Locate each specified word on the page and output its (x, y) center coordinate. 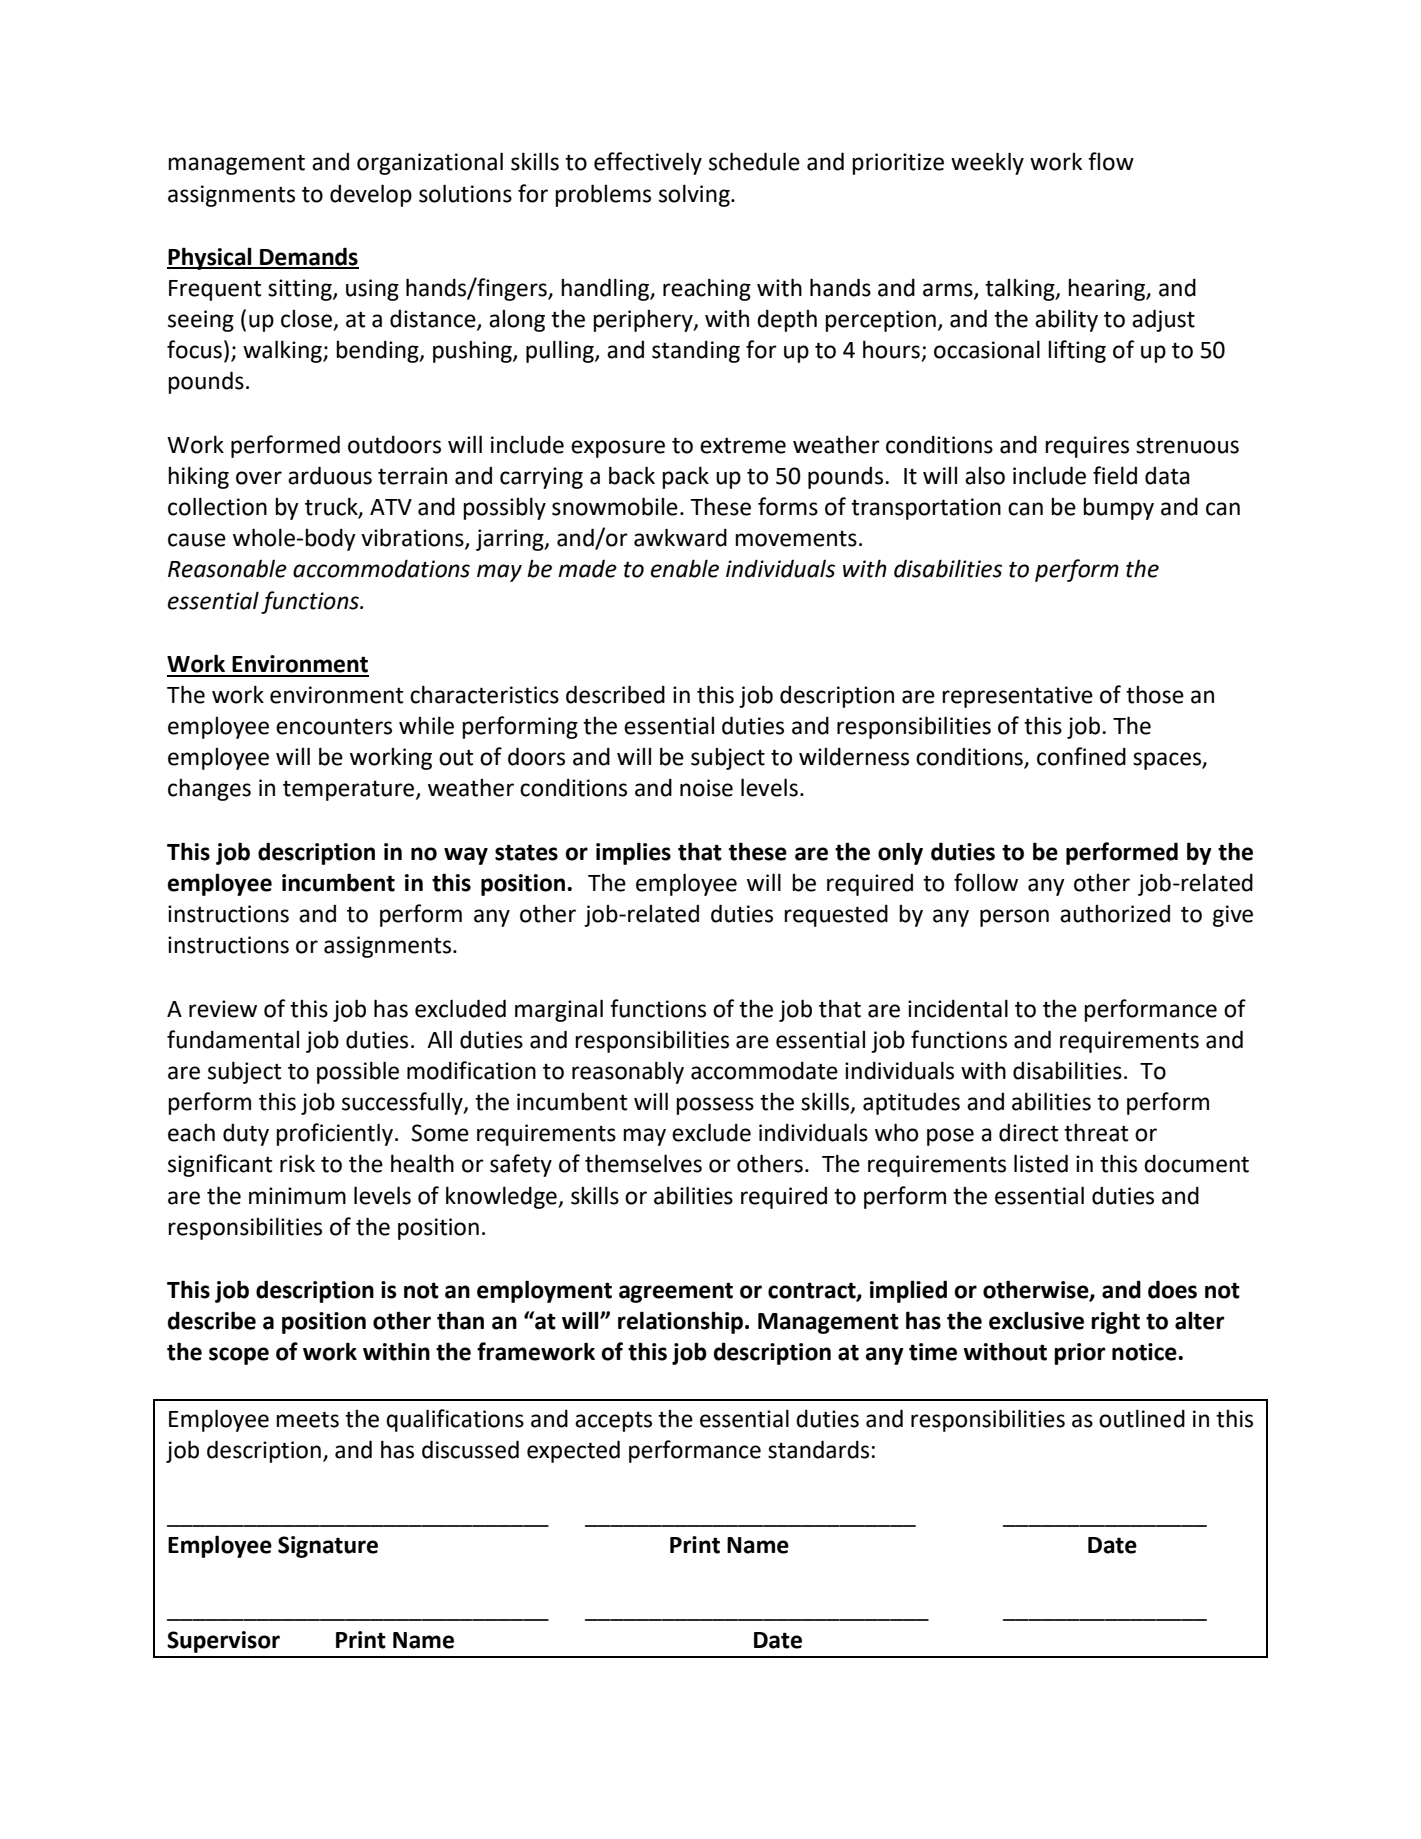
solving (695, 195)
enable (685, 568)
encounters (334, 726)
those (1155, 695)
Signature (328, 1547)
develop (371, 195)
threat (1096, 1133)
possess (715, 1106)
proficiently (334, 1134)
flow (1111, 161)
